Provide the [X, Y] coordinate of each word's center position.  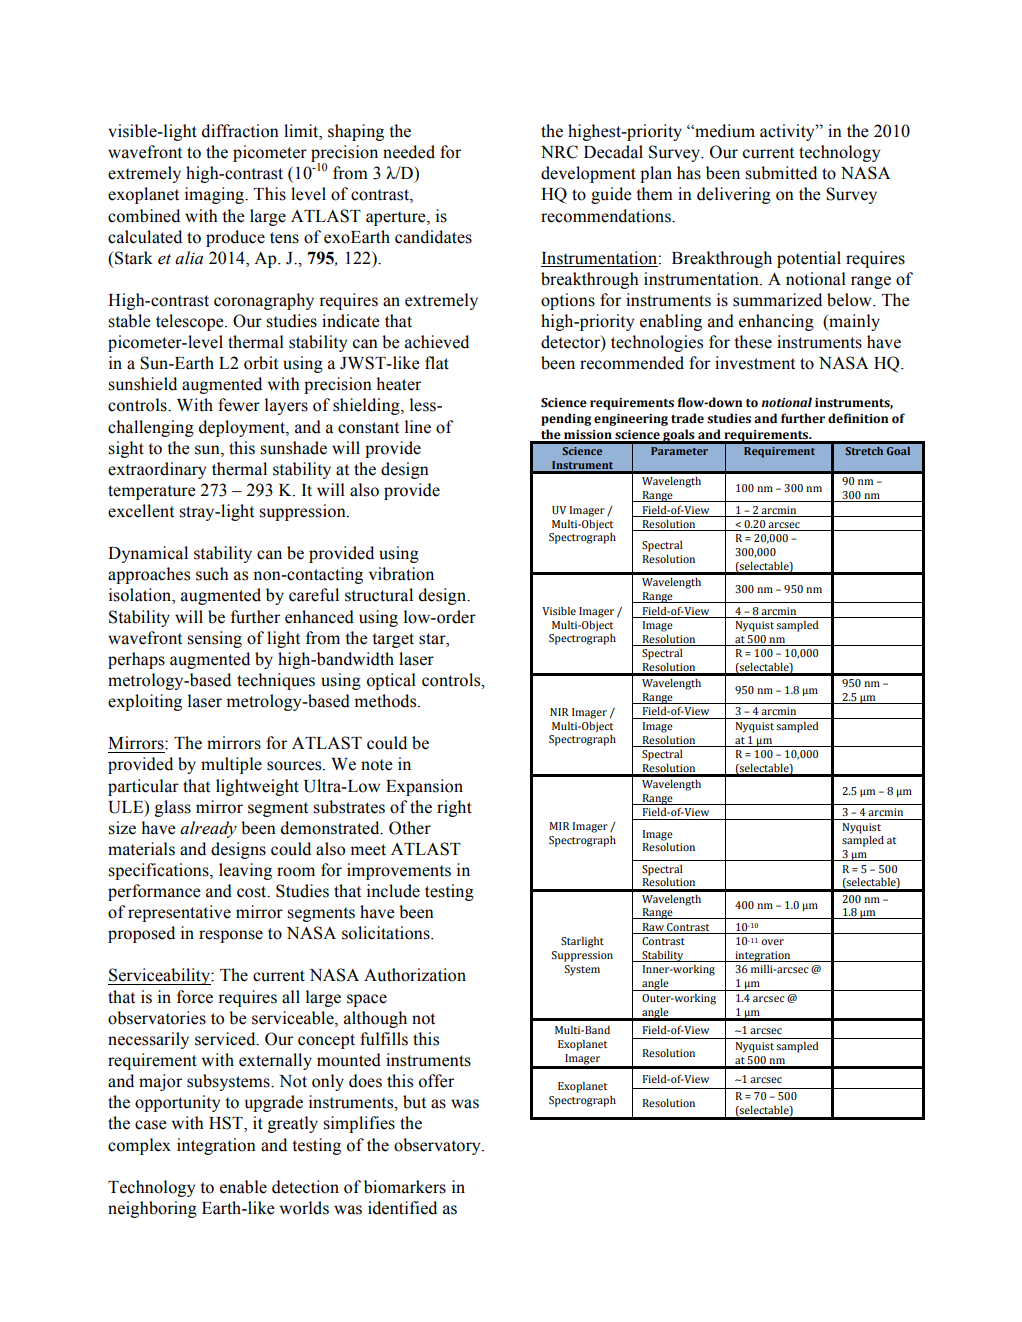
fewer [239, 405]
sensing [214, 639]
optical [391, 681]
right [454, 808]
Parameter [679, 451]
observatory [438, 1146]
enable [243, 1187]
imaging [215, 195]
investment [755, 363]
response [231, 936]
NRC [559, 152]
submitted [781, 173]
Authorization [415, 975]
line [418, 427]
